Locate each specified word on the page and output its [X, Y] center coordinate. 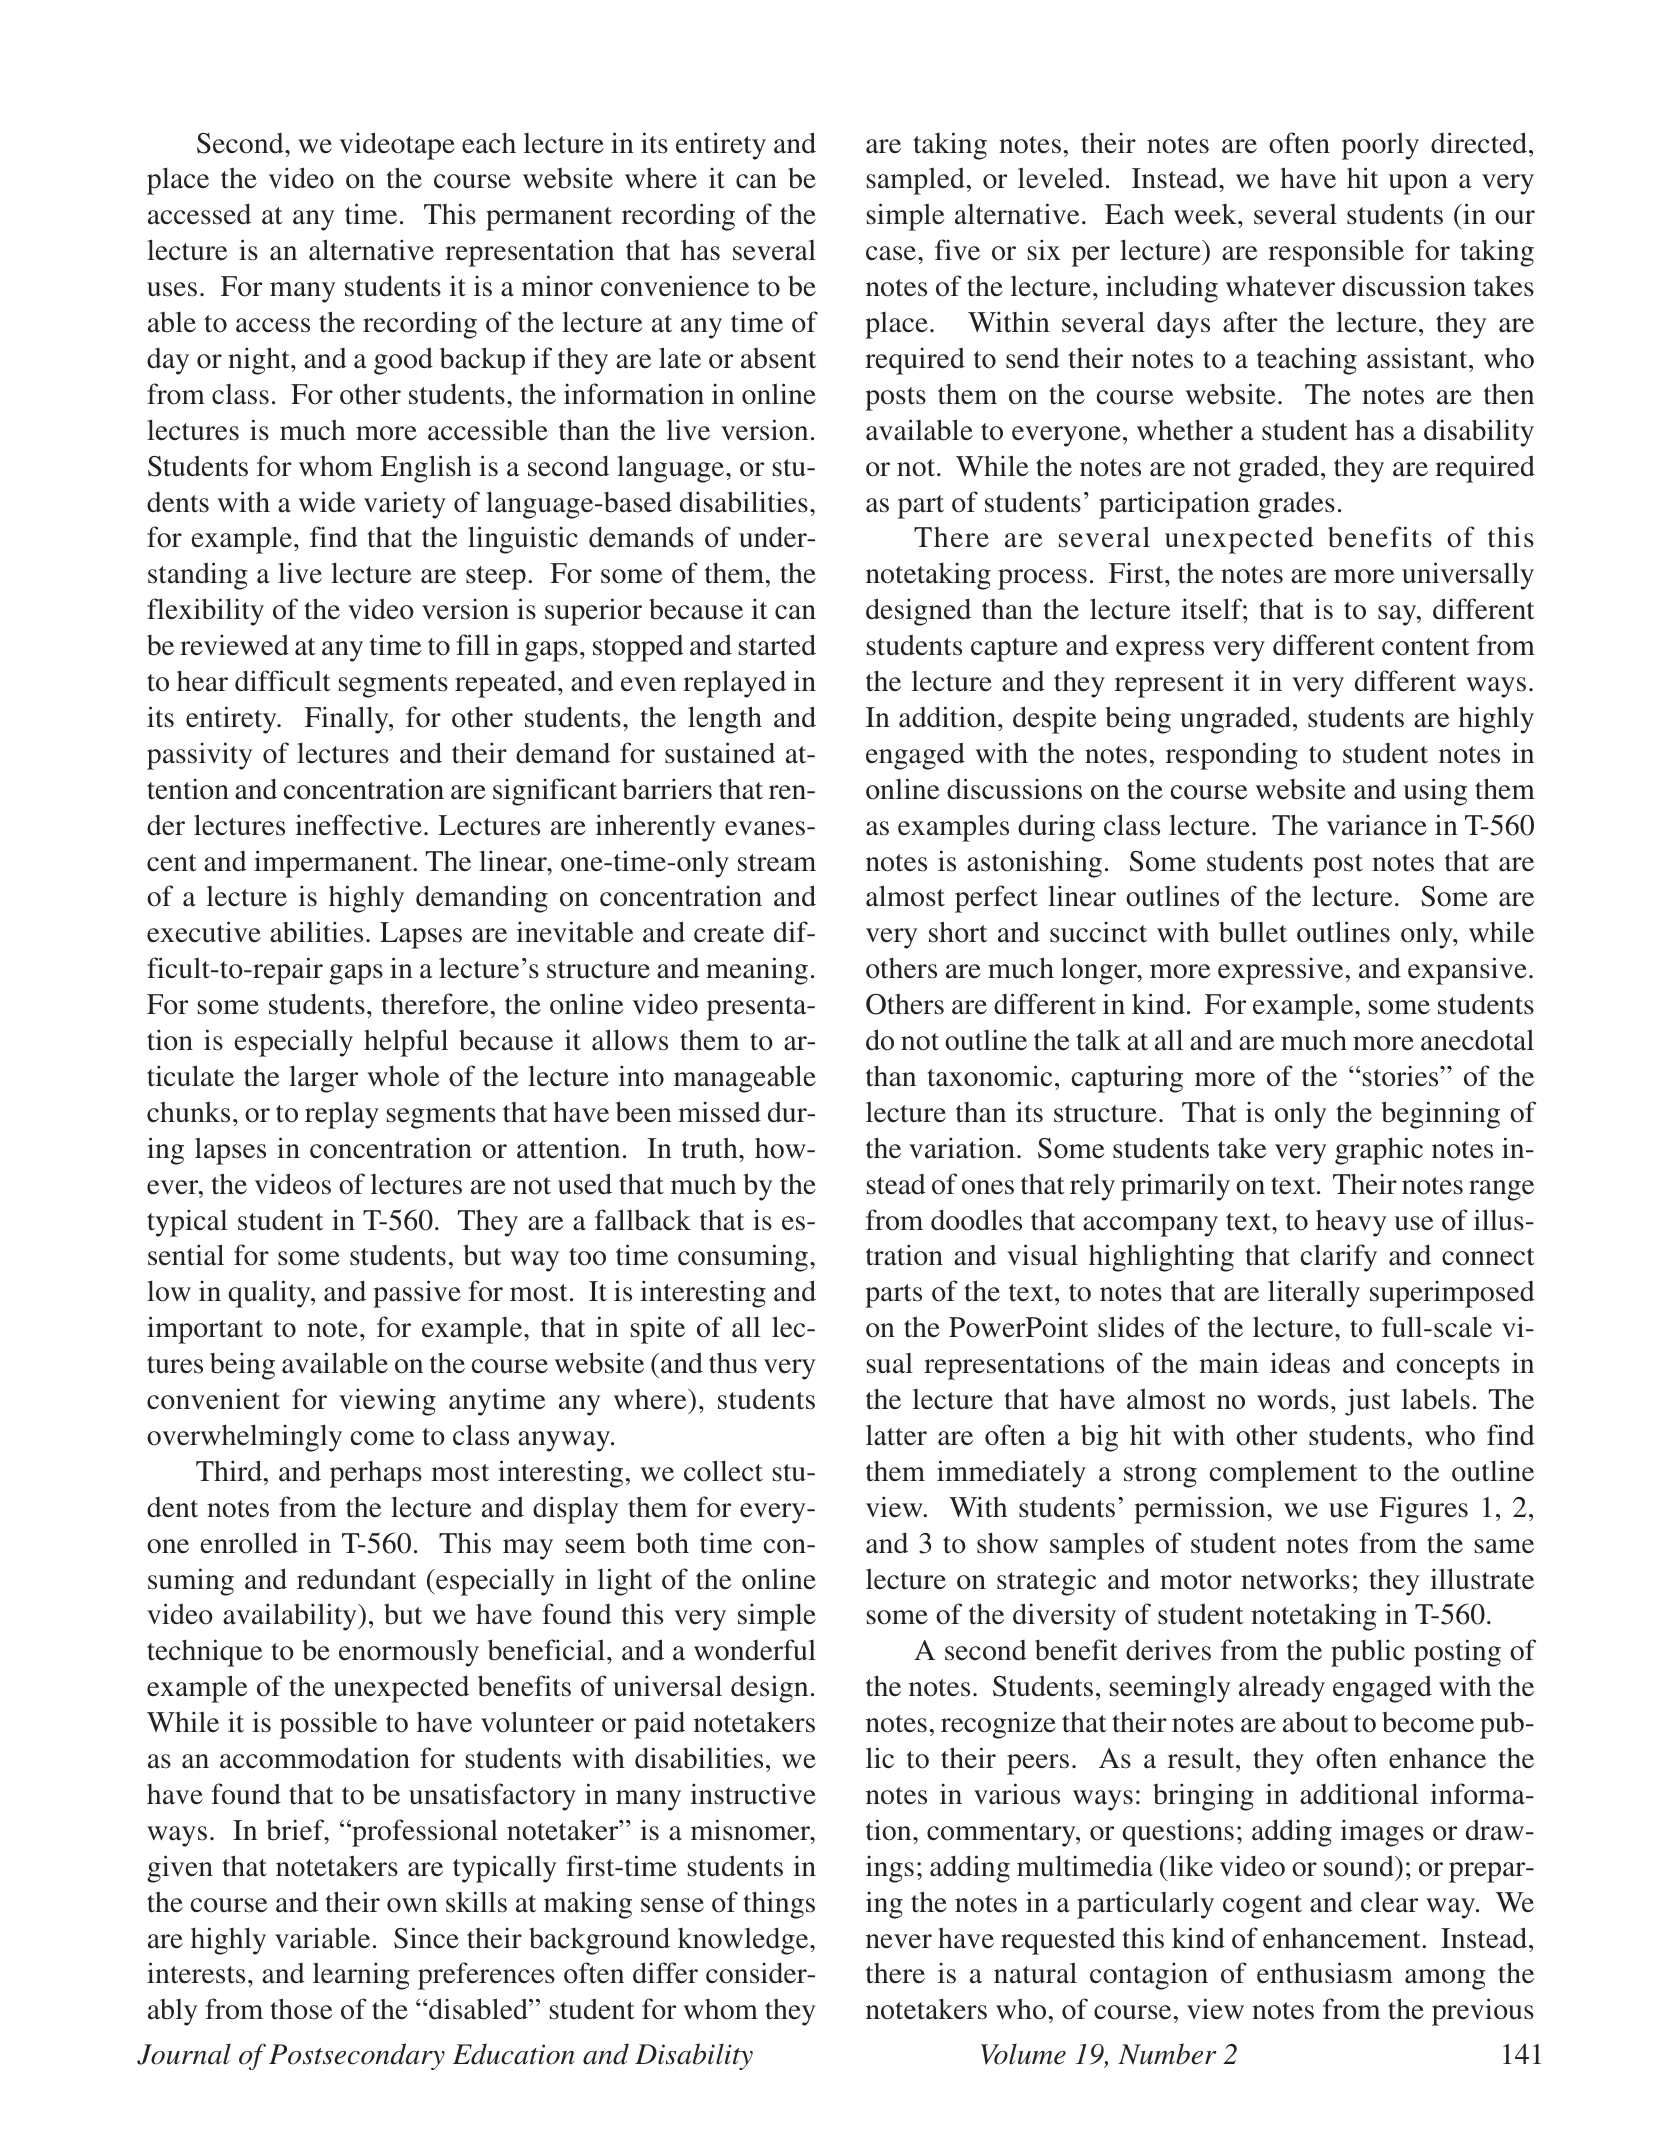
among [1445, 1979]
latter [896, 1435]
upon [1418, 184]
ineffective [358, 825]
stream [777, 863]
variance [1377, 825]
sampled [916, 181]
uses [172, 289]
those [301, 2009]
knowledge [744, 1941]
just [1368, 1402]
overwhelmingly [244, 1438]
